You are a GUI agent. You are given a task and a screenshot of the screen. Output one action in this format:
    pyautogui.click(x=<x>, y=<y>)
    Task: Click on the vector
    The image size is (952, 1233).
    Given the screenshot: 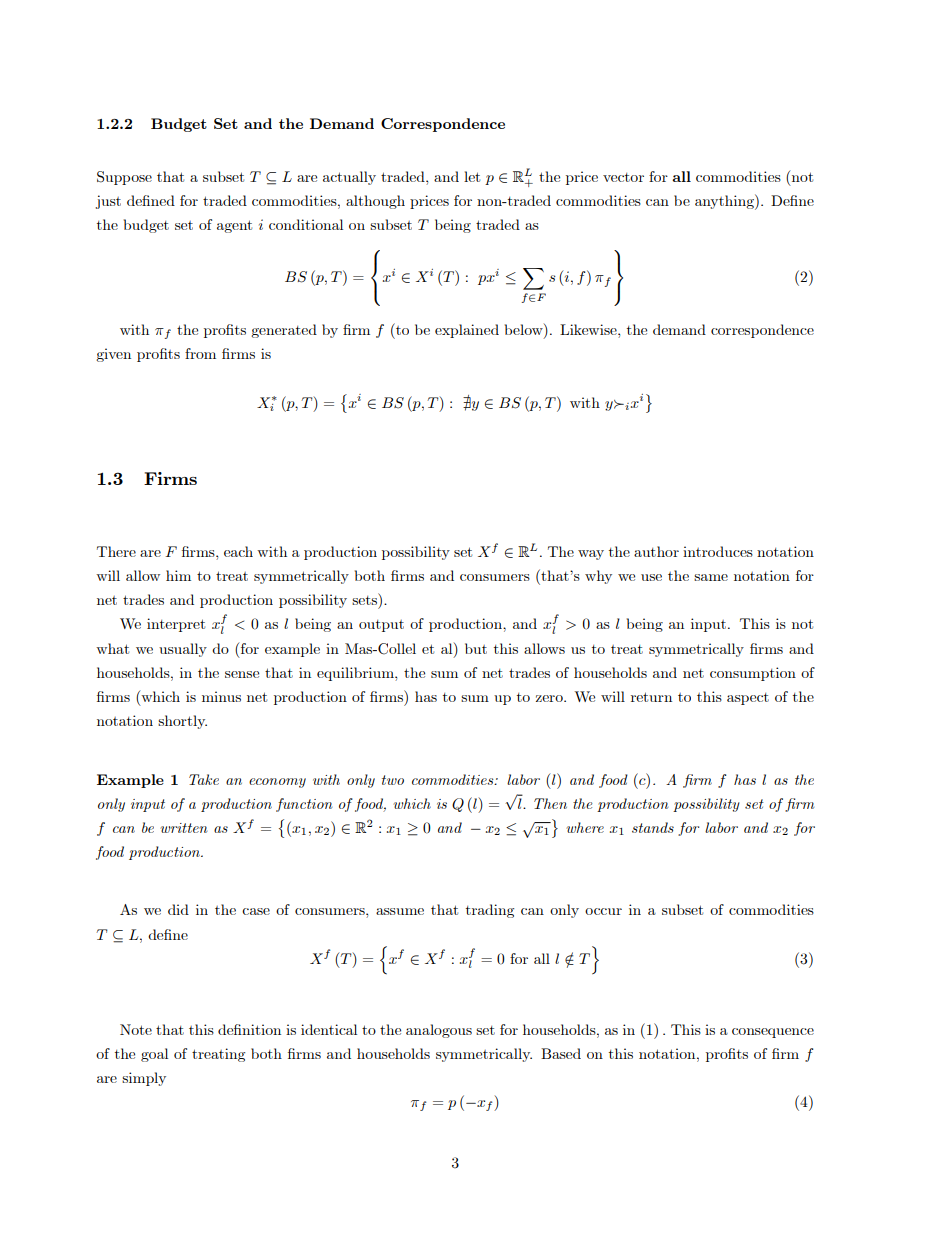 What is the action you would take?
    pyautogui.click(x=623, y=177)
